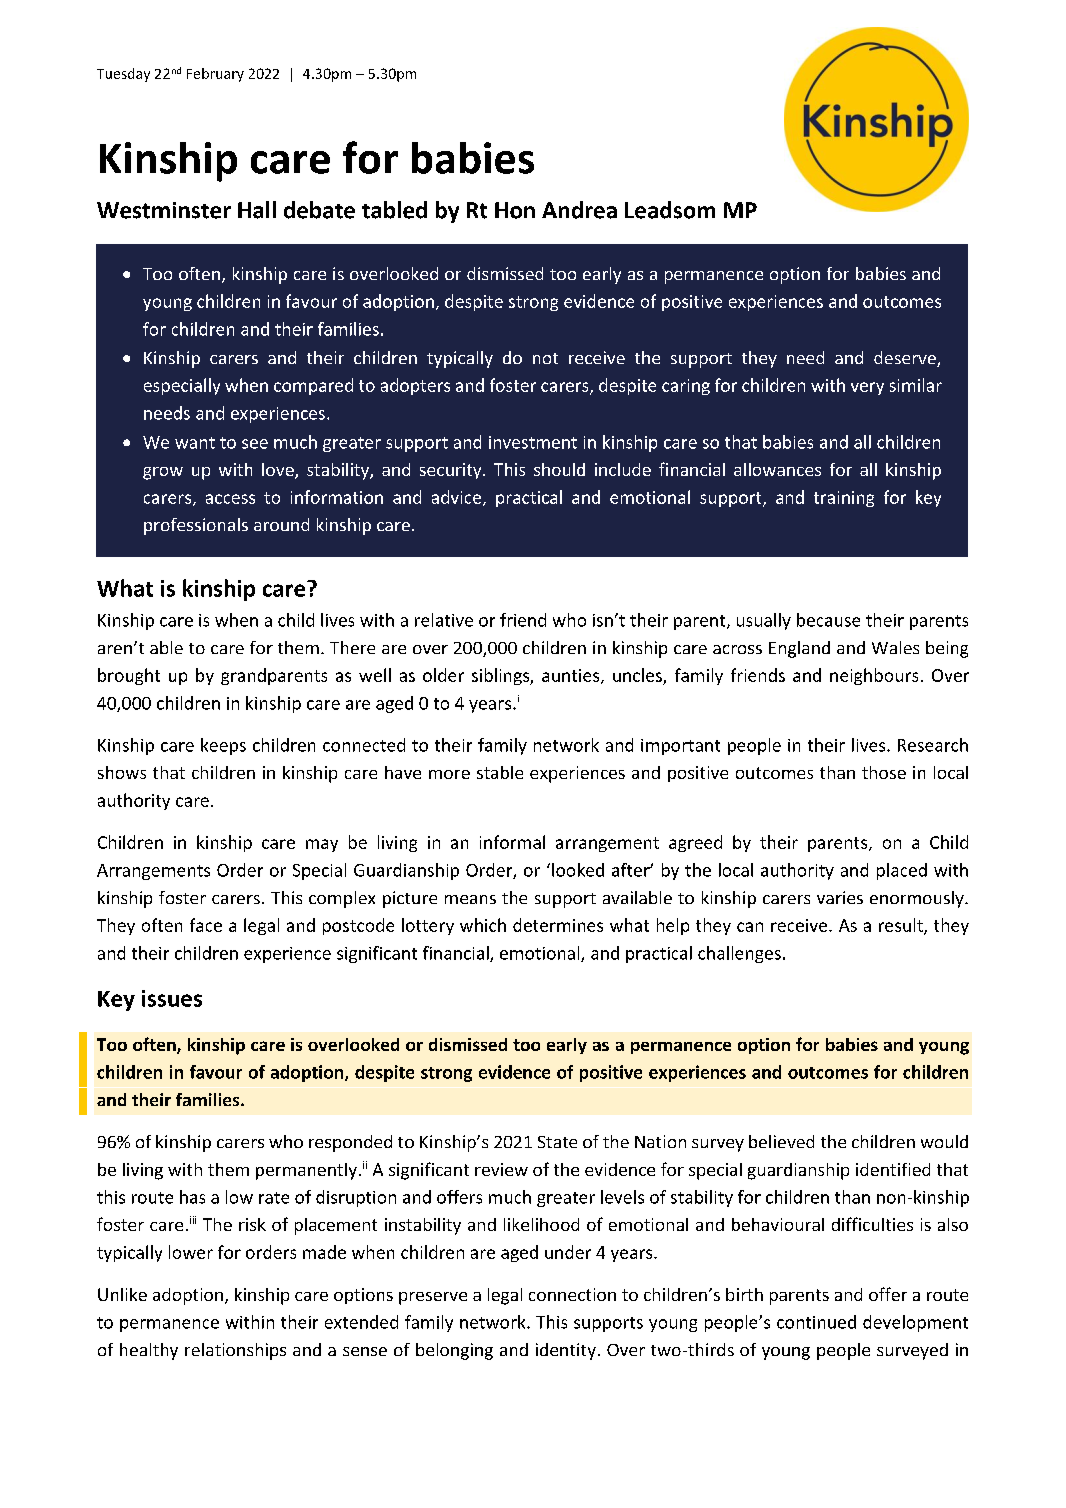  I want to click on very, so click(867, 388).
